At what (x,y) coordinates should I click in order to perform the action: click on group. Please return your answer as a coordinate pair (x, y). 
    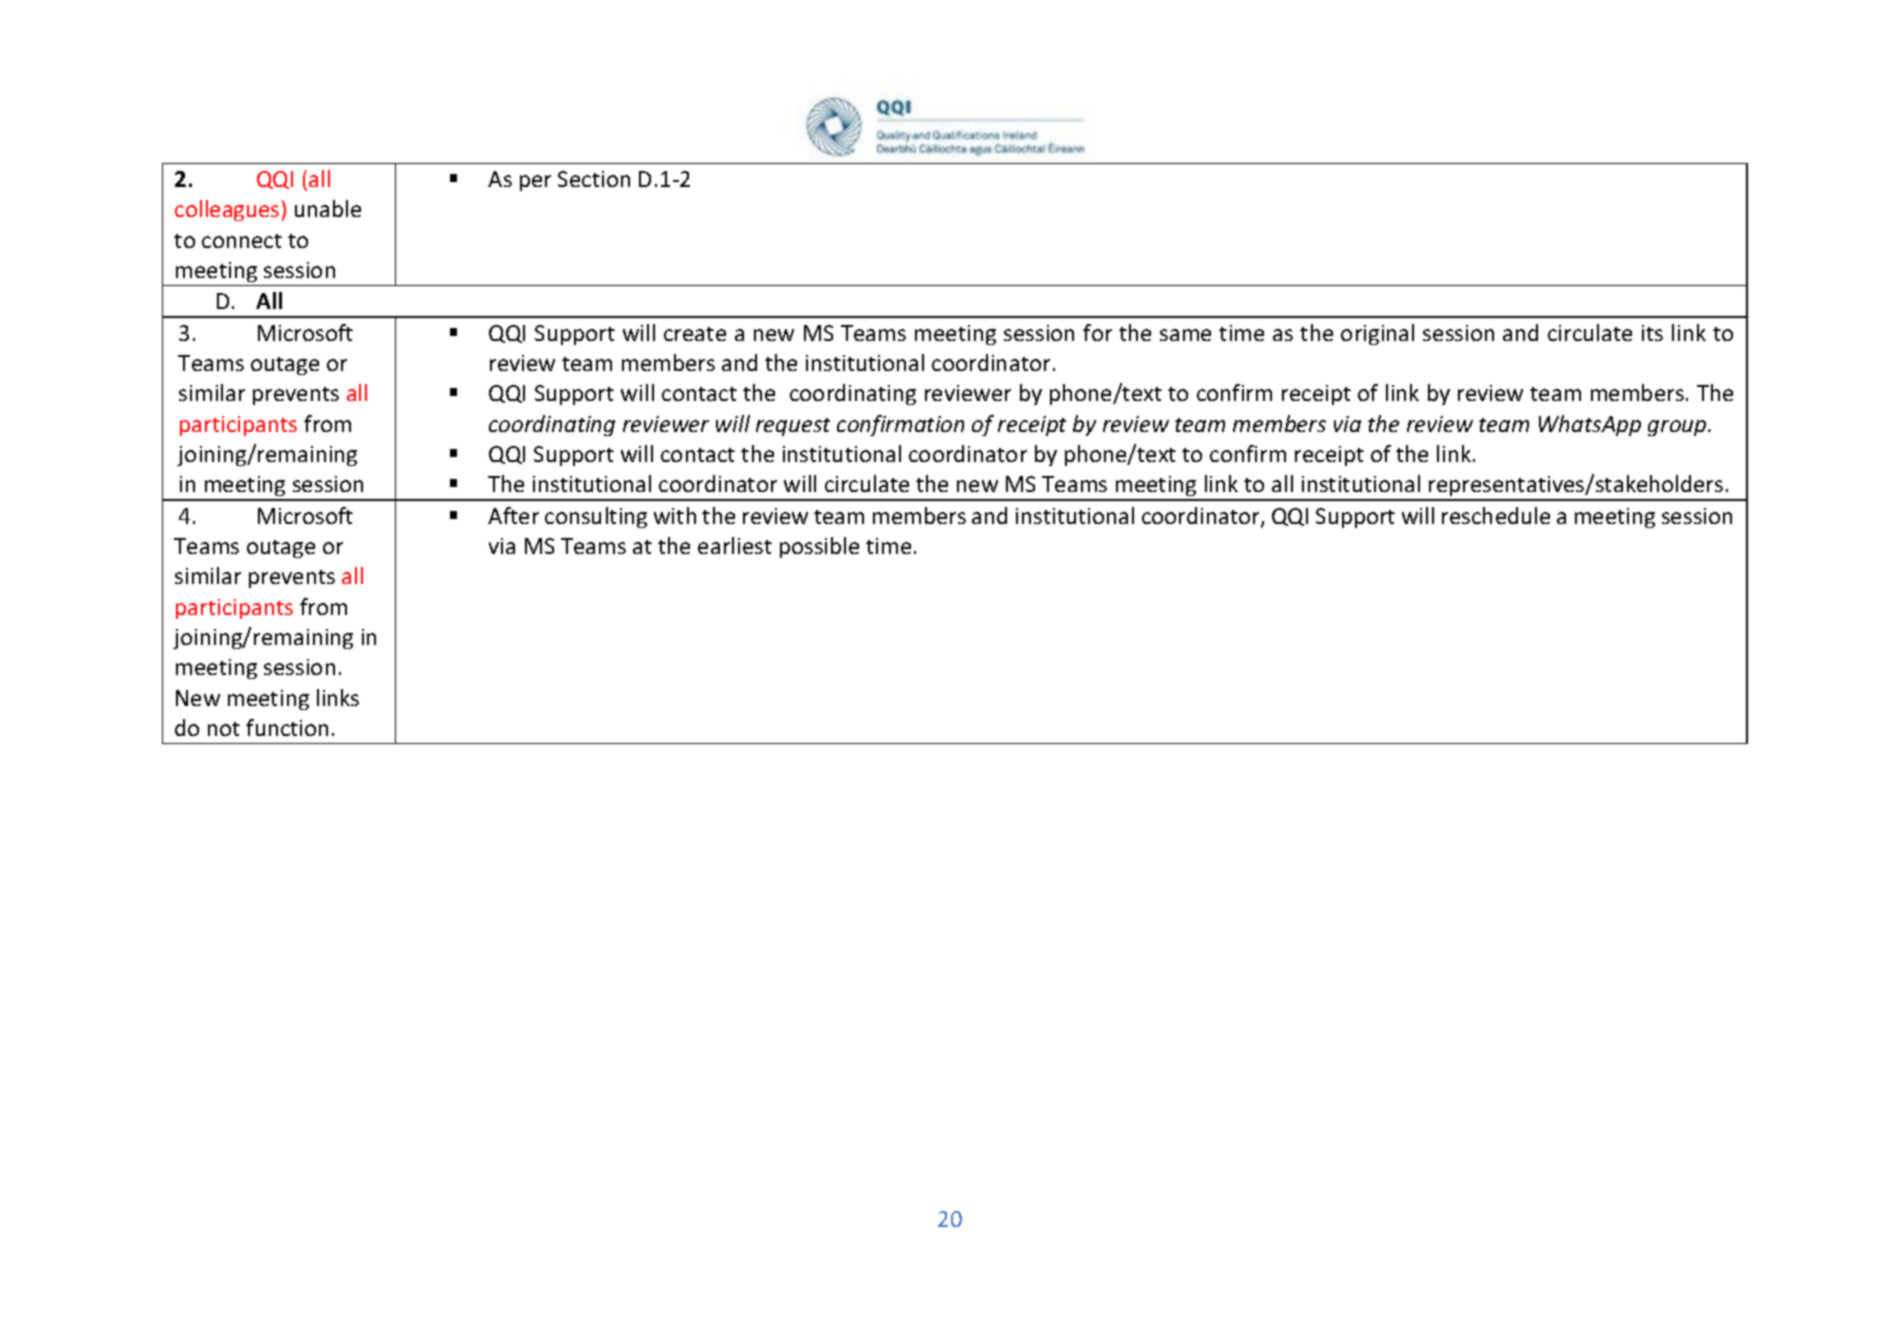
    Looking at the image, I should click on (1678, 428).
